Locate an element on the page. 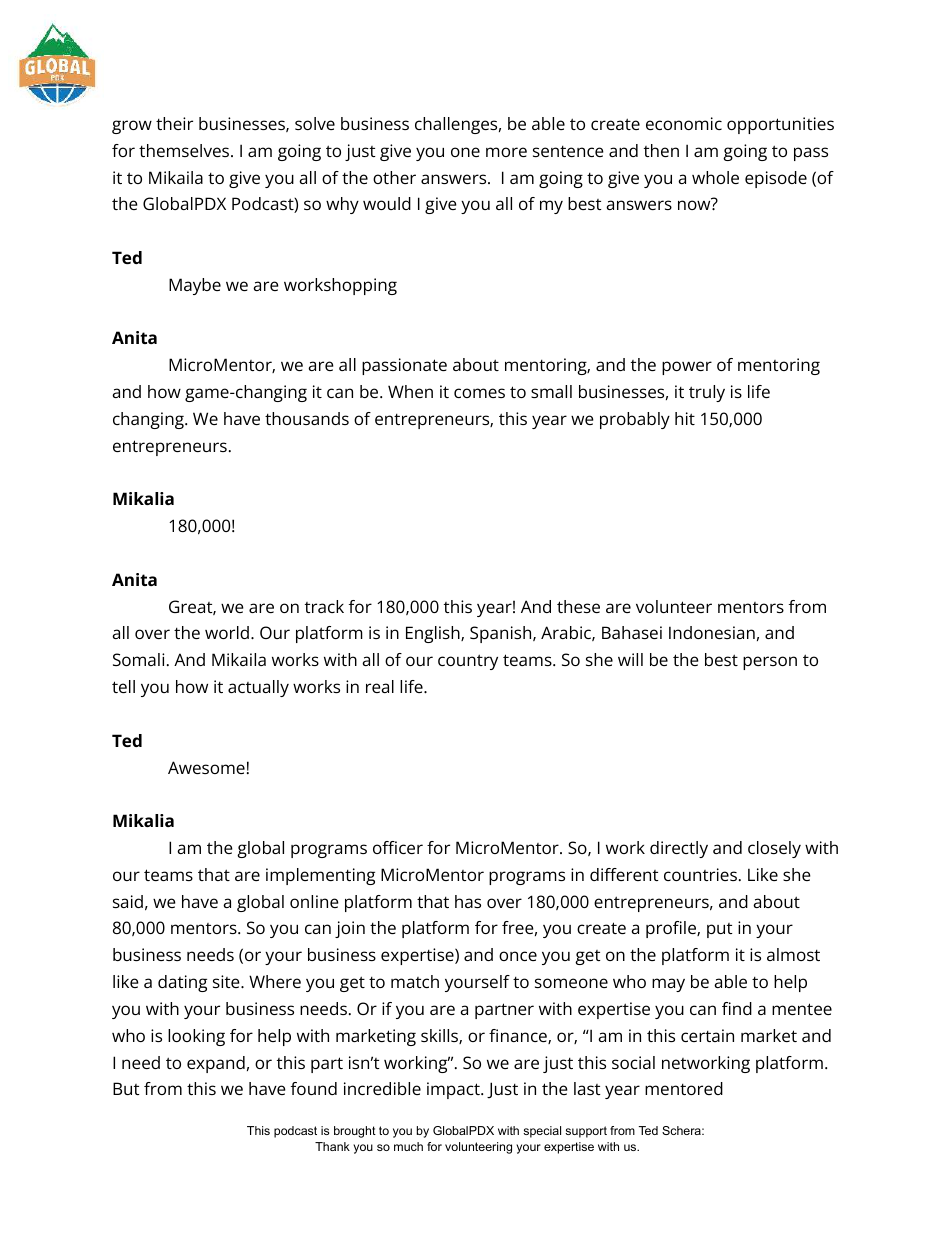 The width and height of the document is (952, 1233). English is located at coordinates (434, 634).
